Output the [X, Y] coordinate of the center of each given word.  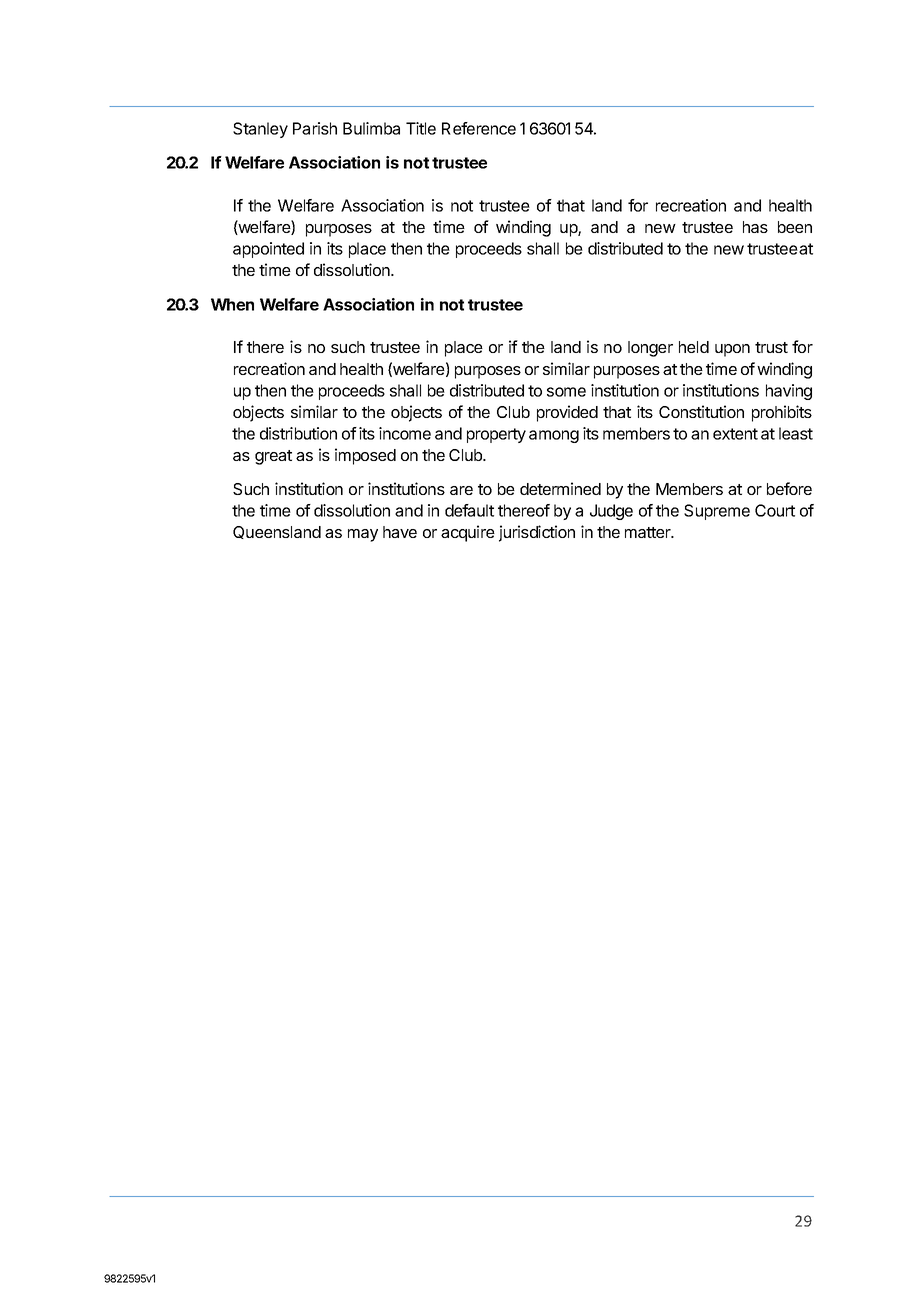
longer [650, 349]
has [755, 227]
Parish [315, 128]
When [232, 304]
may [363, 535]
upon [732, 350]
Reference [479, 128]
